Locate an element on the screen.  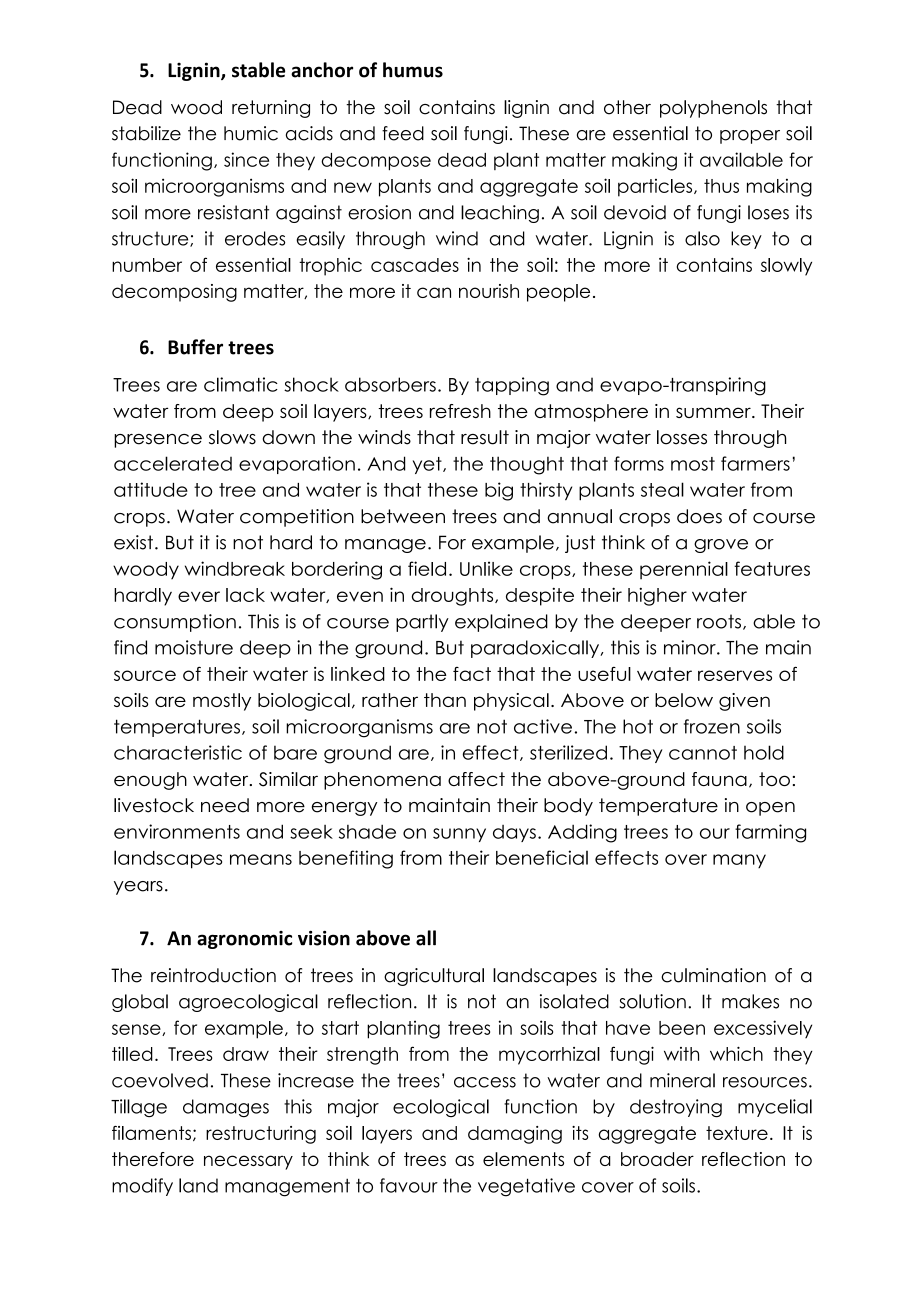
polyphenols is located at coordinates (713, 109).
